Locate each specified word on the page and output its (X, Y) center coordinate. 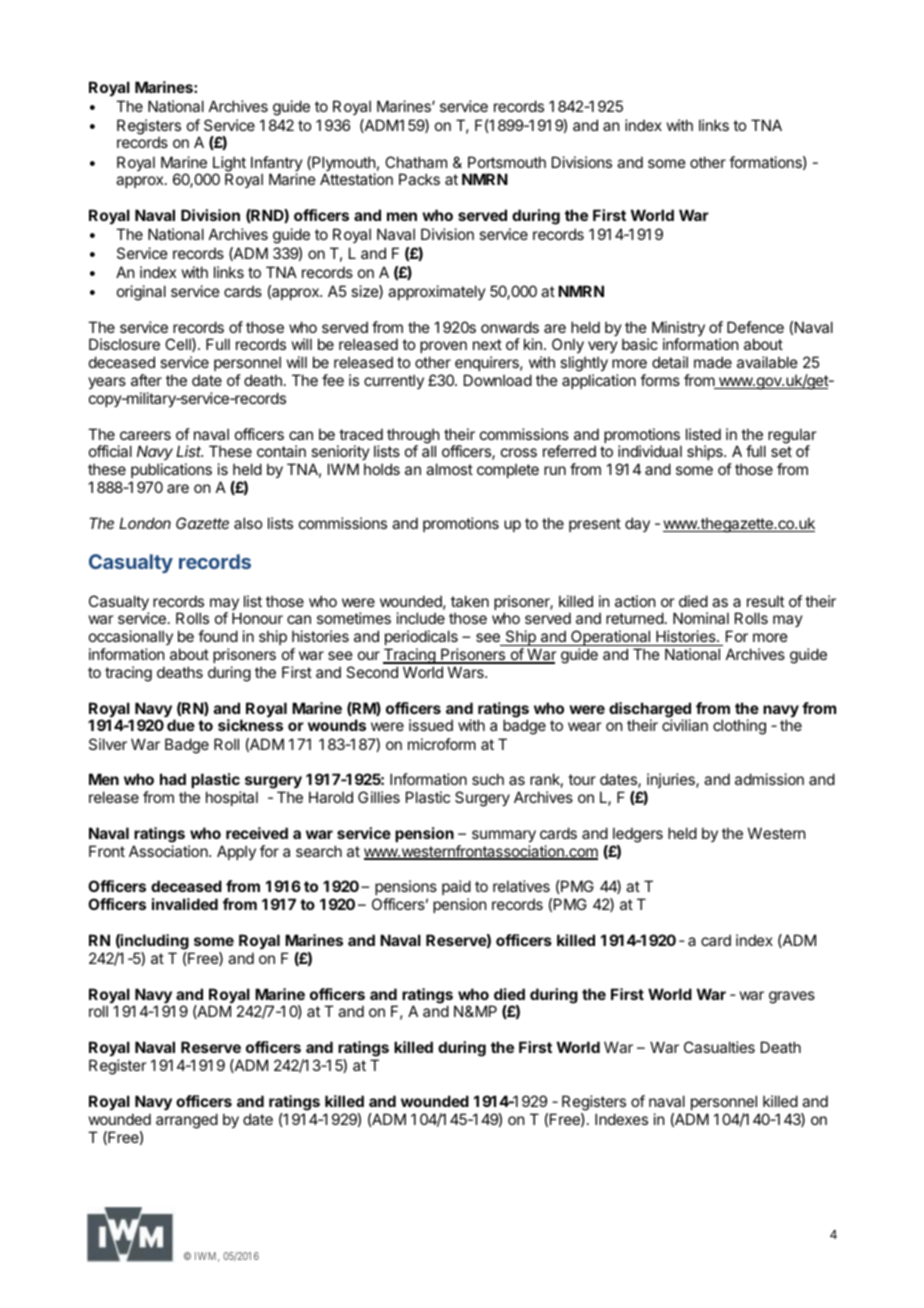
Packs (419, 179)
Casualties (719, 1047)
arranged (187, 1121)
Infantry (277, 165)
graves (792, 997)
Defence (755, 327)
